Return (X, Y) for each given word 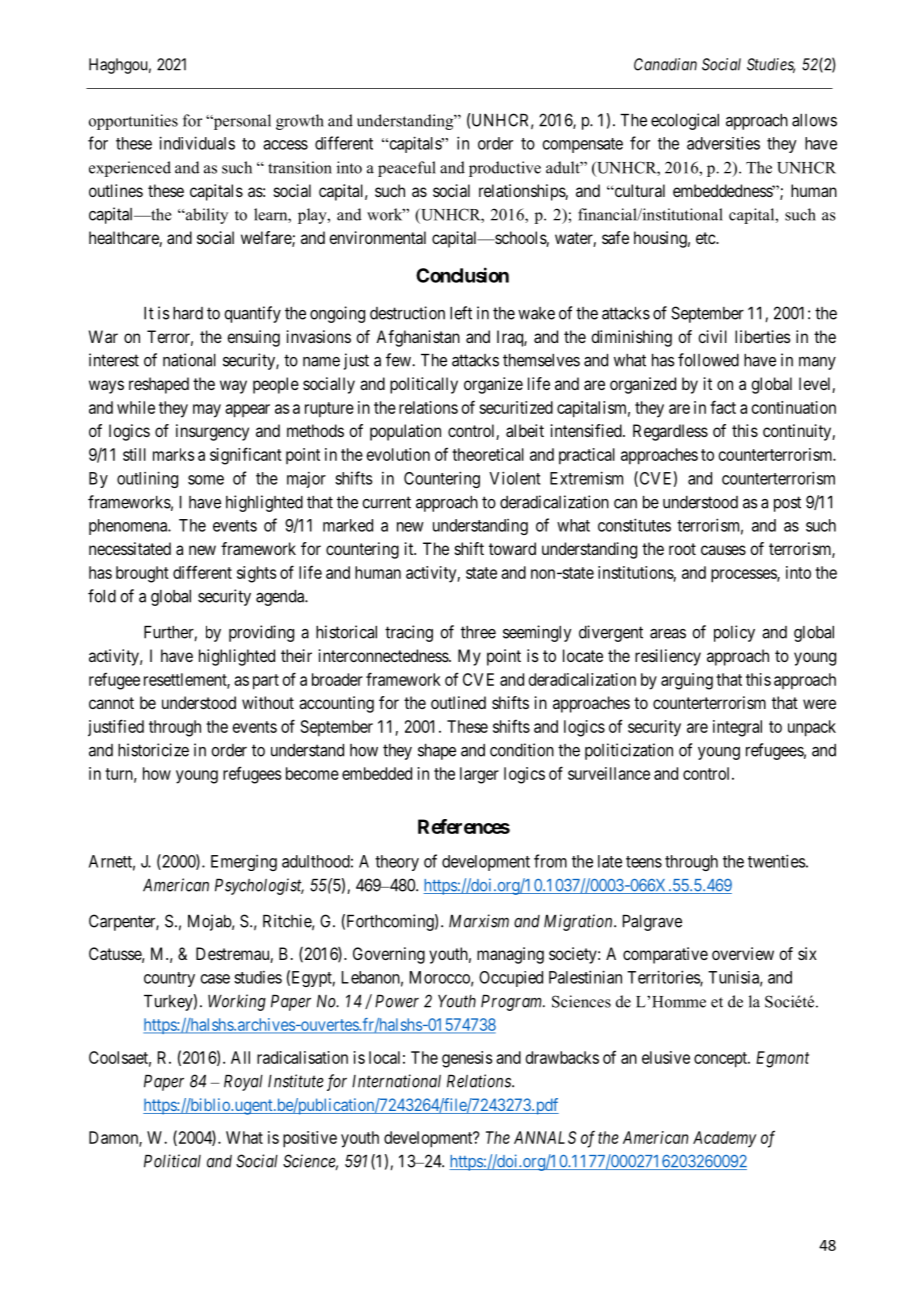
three (478, 632)
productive (505, 169)
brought (142, 574)
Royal (243, 1083)
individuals (197, 143)
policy (734, 633)
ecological (685, 121)
